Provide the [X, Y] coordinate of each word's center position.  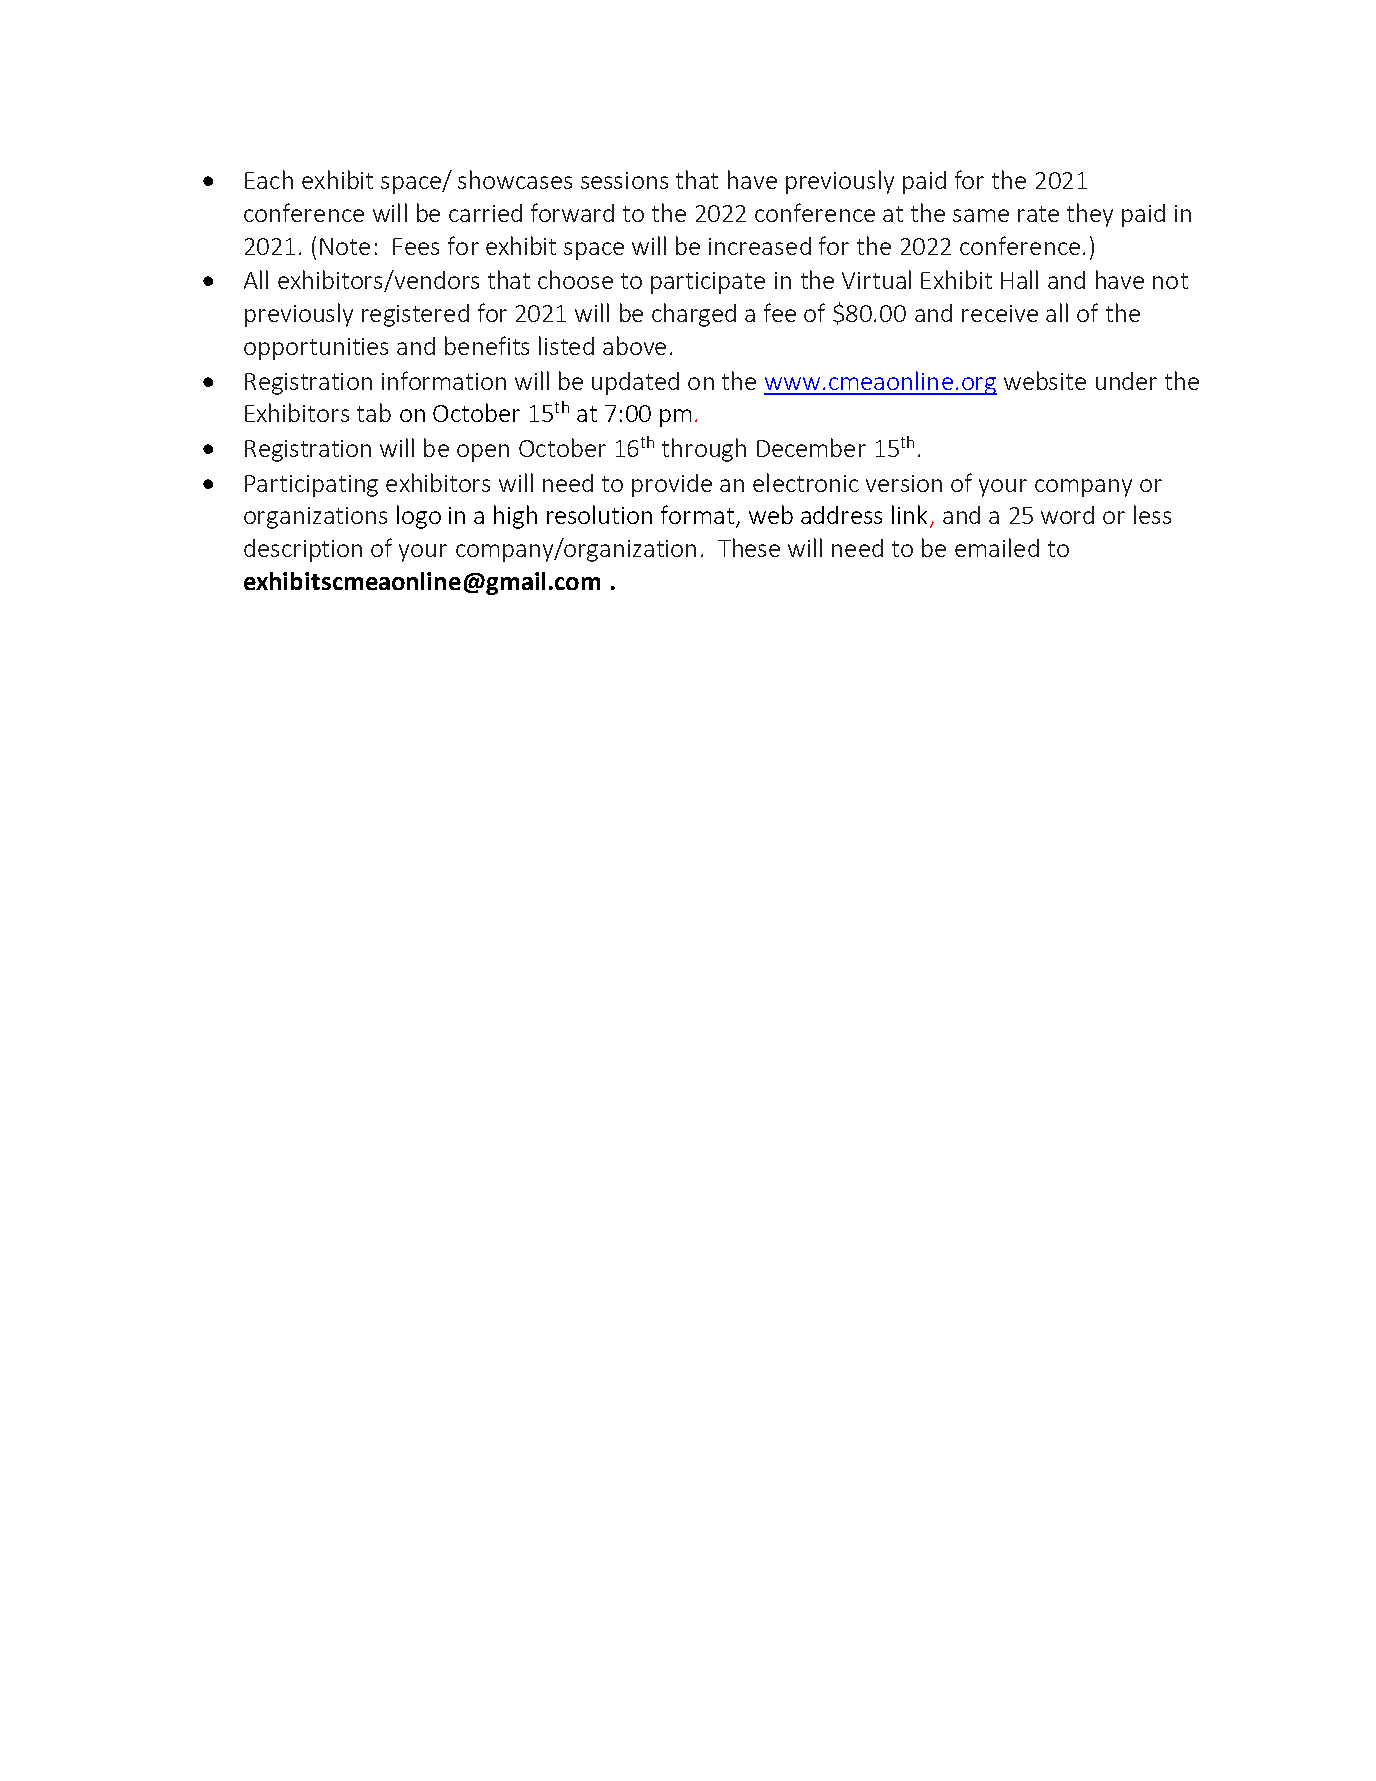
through [704, 450]
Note [345, 246]
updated [635, 383]
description [303, 550]
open [483, 453]
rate [1038, 214]
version [904, 483]
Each [269, 179]
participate [708, 283]
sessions [624, 180]
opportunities [316, 349]
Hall [1019, 279]
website [1045, 380]
